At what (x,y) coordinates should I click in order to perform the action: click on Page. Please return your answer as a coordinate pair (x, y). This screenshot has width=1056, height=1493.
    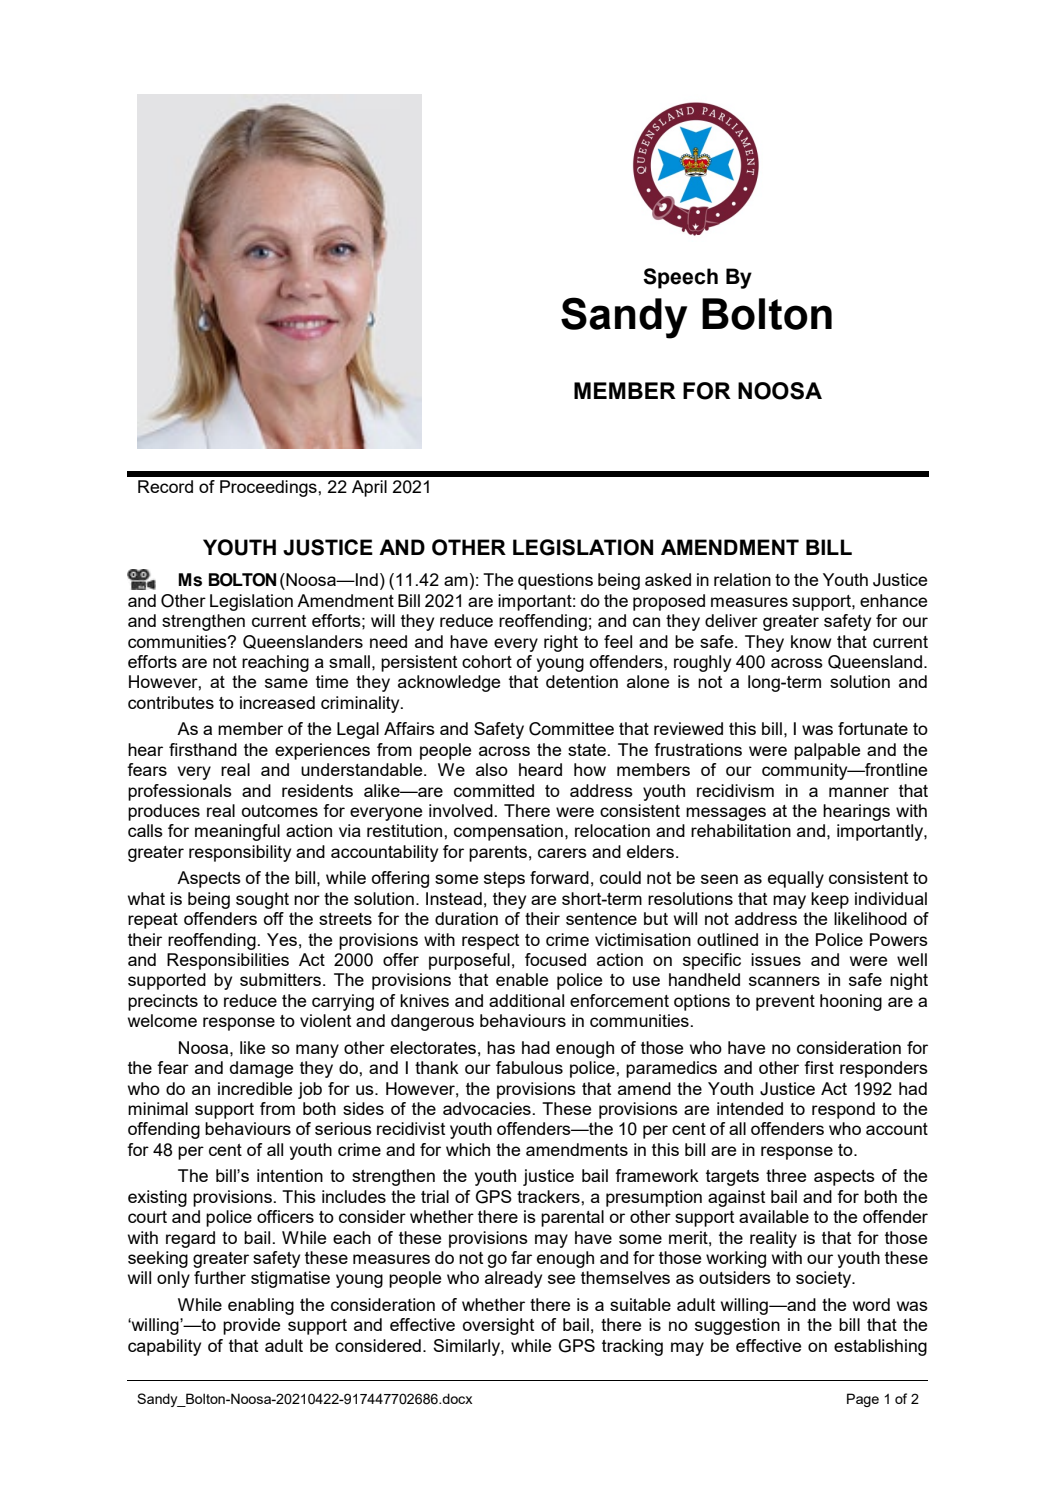
    Looking at the image, I should click on (863, 1400).
